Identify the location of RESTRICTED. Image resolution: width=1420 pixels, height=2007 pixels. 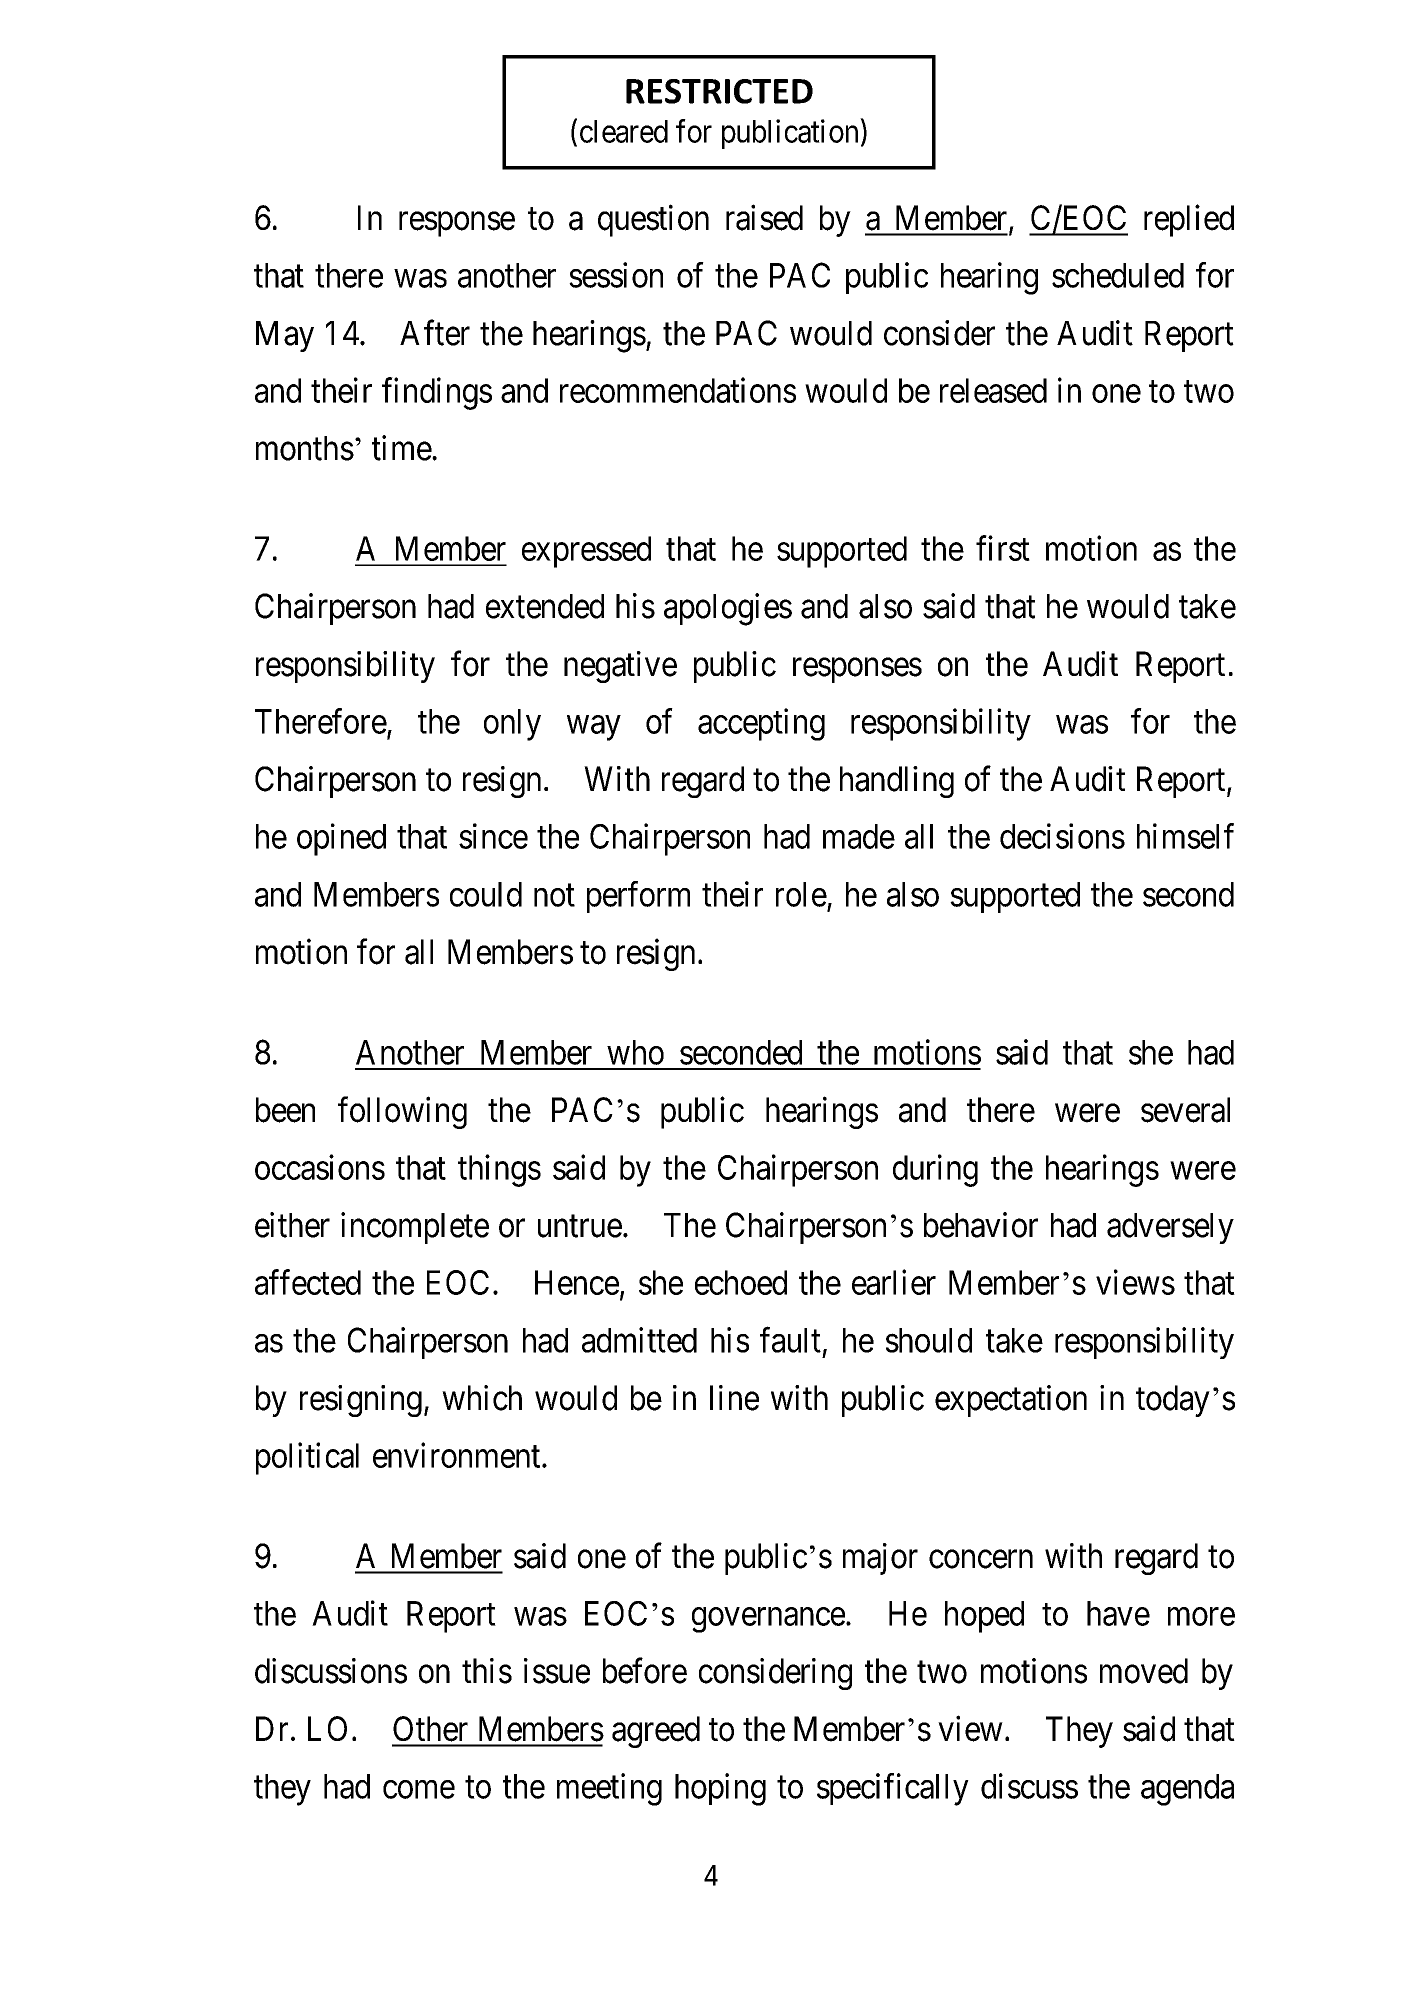
(719, 91).
